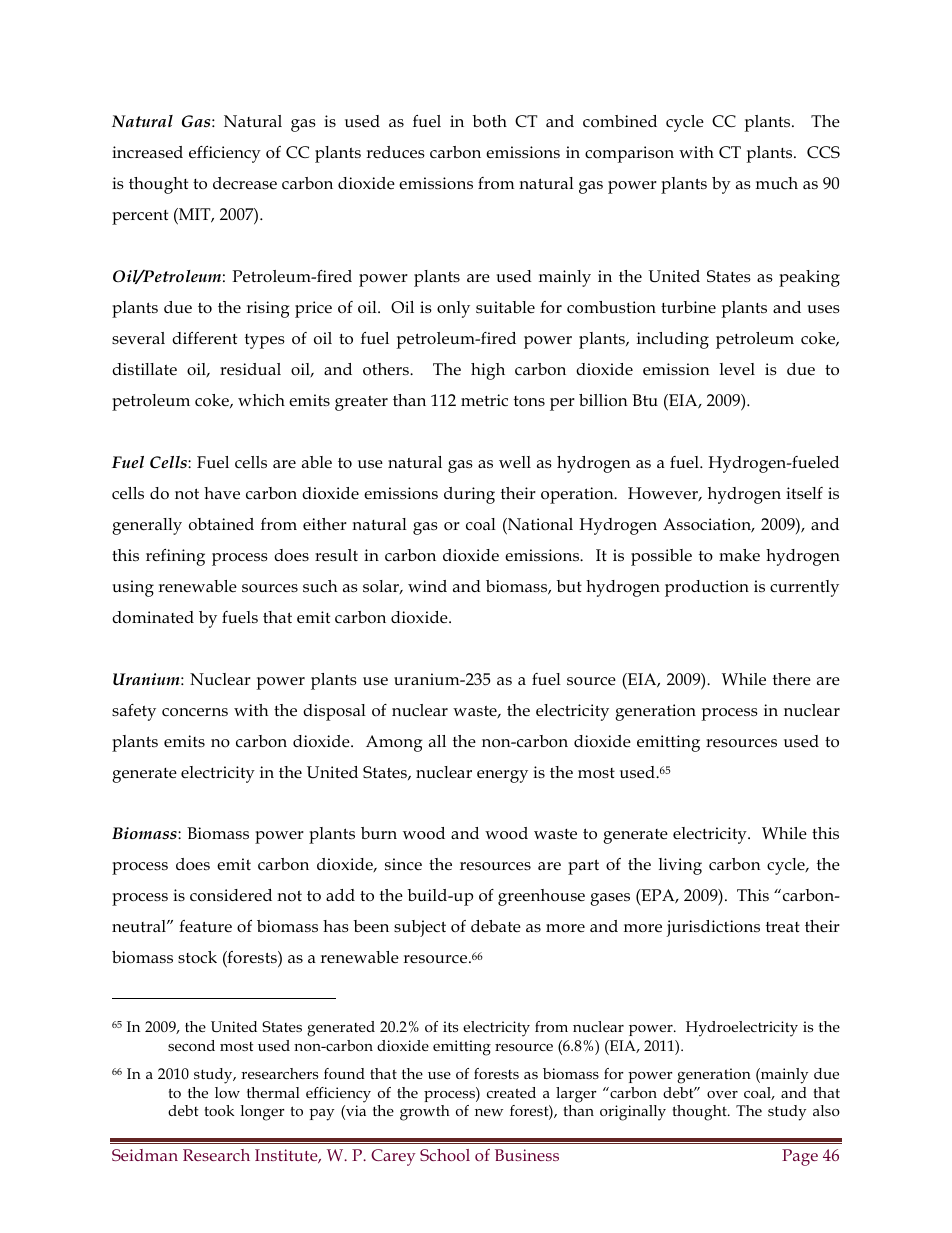 The width and height of the image is (952, 1233). What do you see at coordinates (219, 1110) in the image?
I see `took` at bounding box center [219, 1110].
